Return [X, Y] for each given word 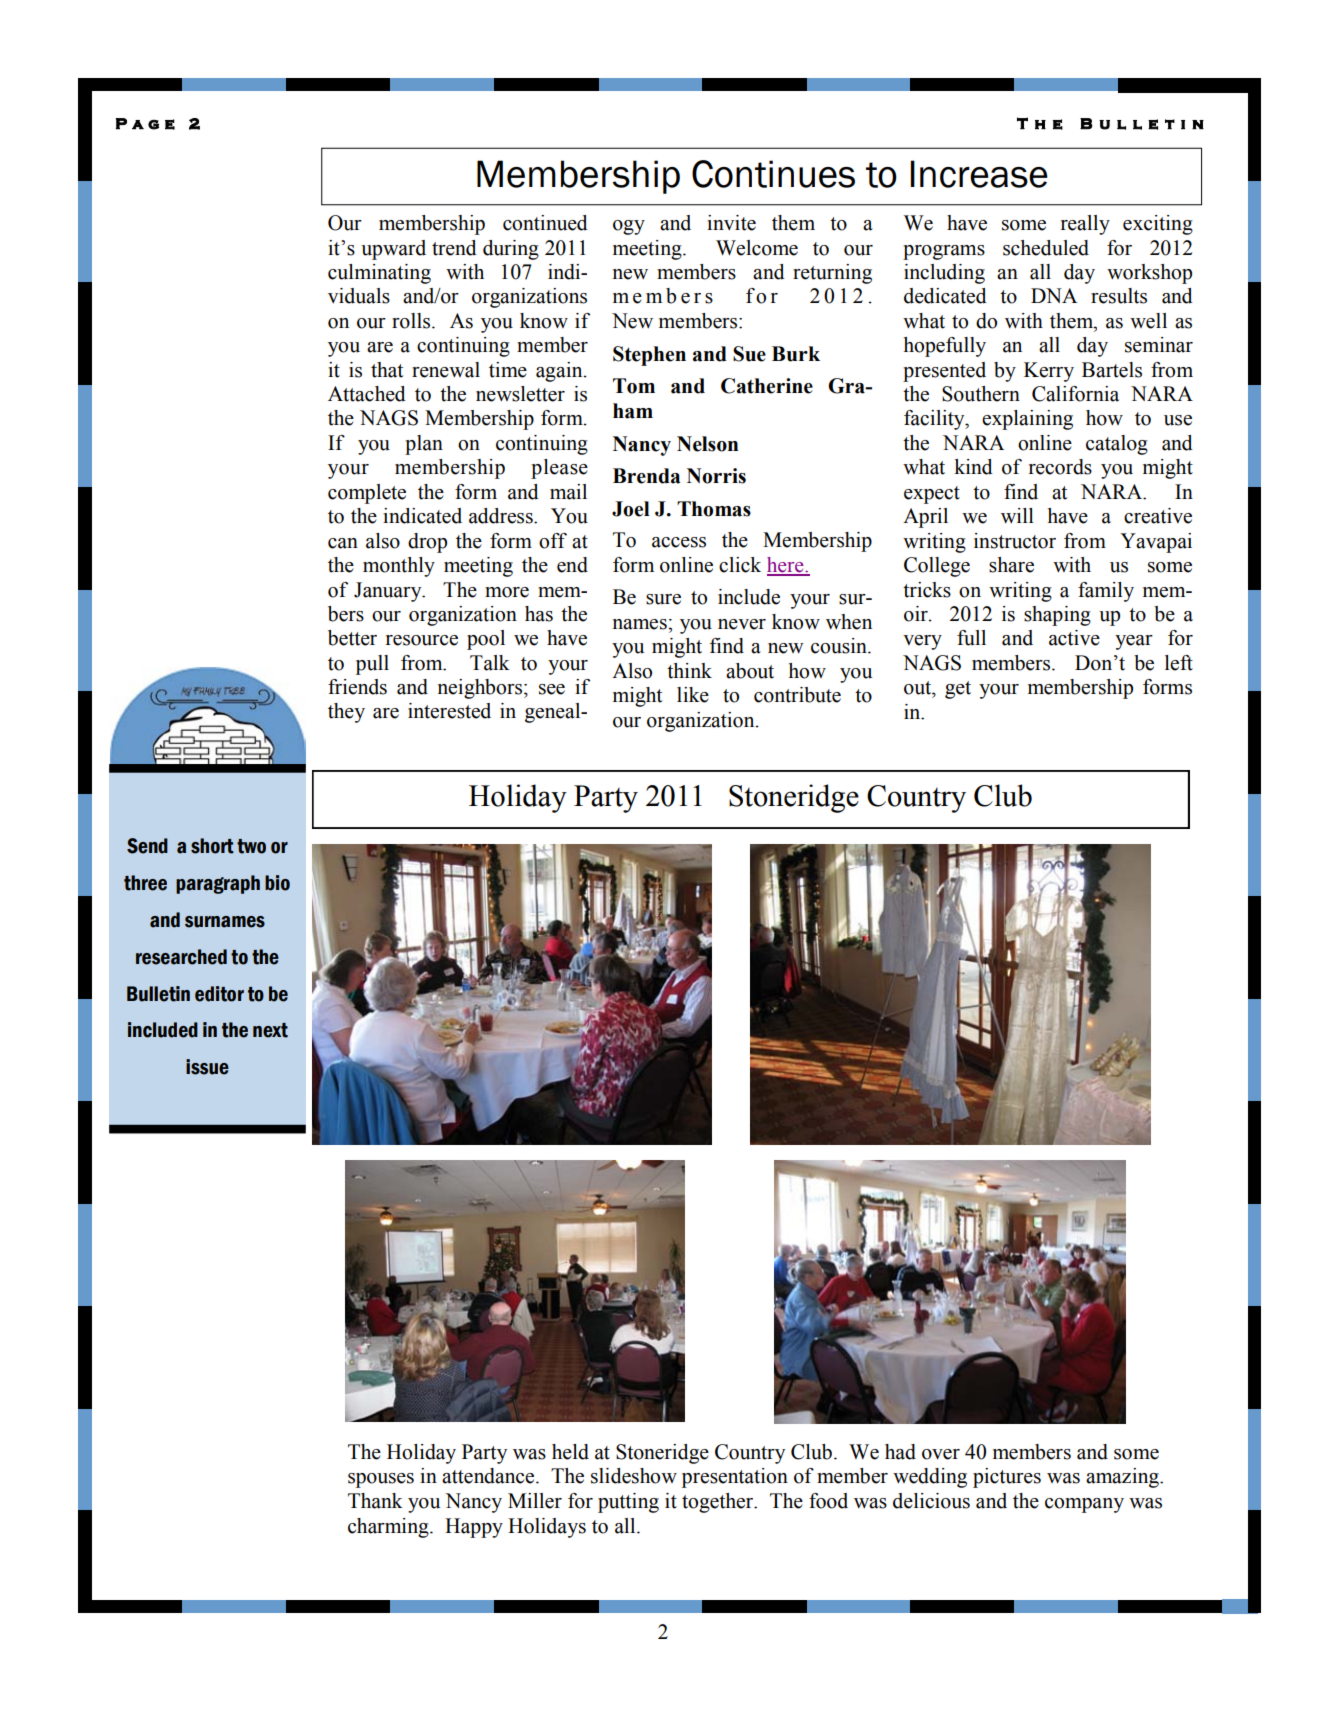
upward [393, 250]
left [1179, 663]
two [251, 846]
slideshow [634, 1476]
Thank [375, 1501]
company [1084, 1505]
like [693, 695]
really [1085, 225]
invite [731, 223]
